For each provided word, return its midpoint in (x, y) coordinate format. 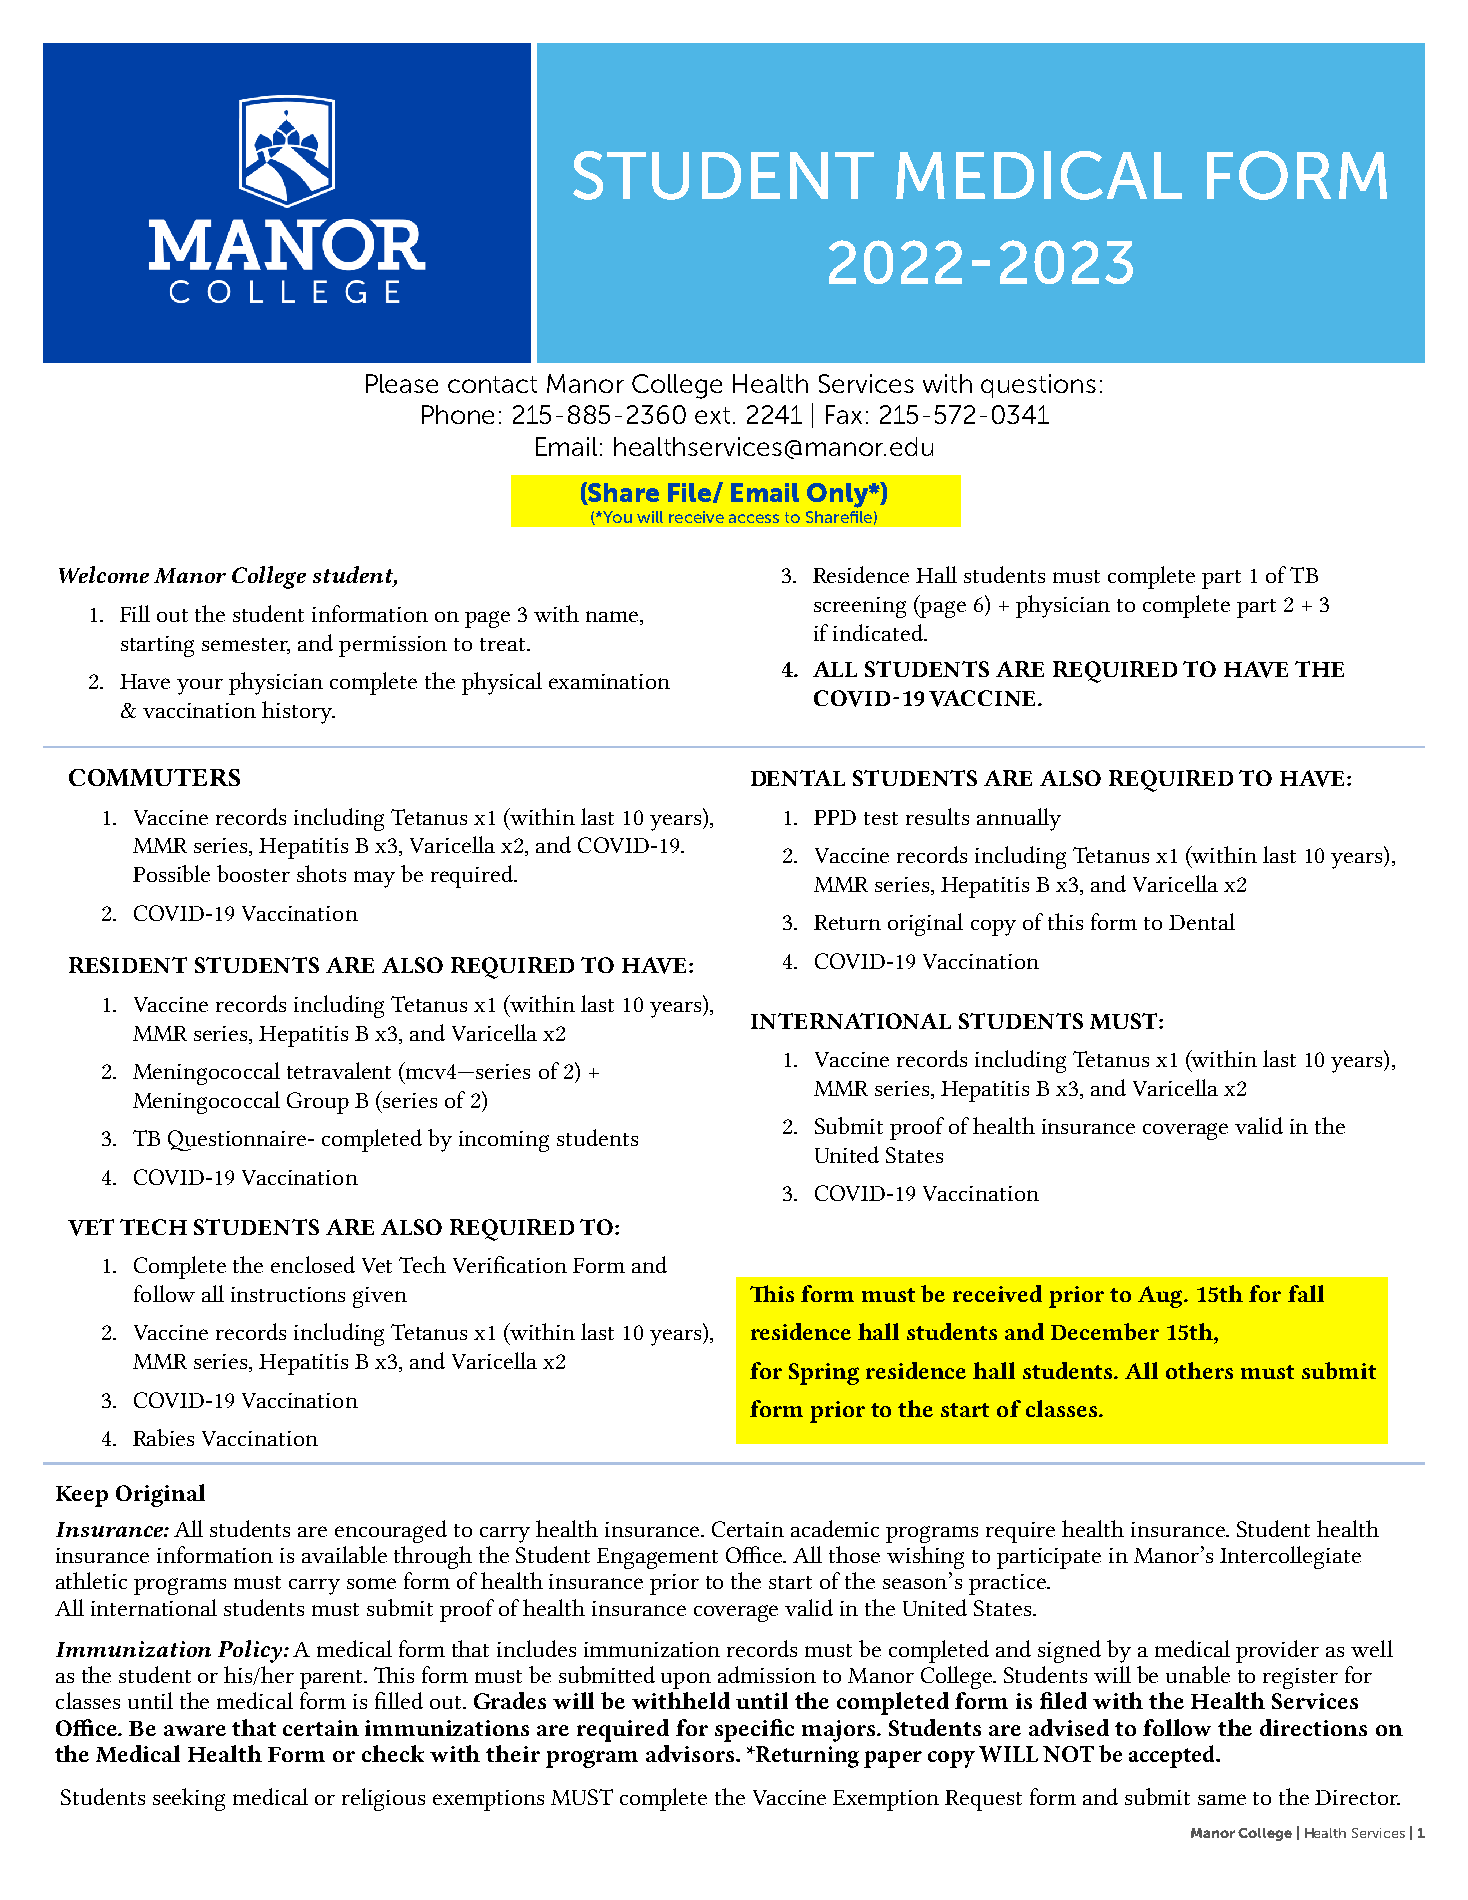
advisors (691, 1753)
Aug (1161, 1297)
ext (712, 415)
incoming (504, 1141)
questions (1038, 386)
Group (318, 1103)
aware (195, 1730)
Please (402, 383)
